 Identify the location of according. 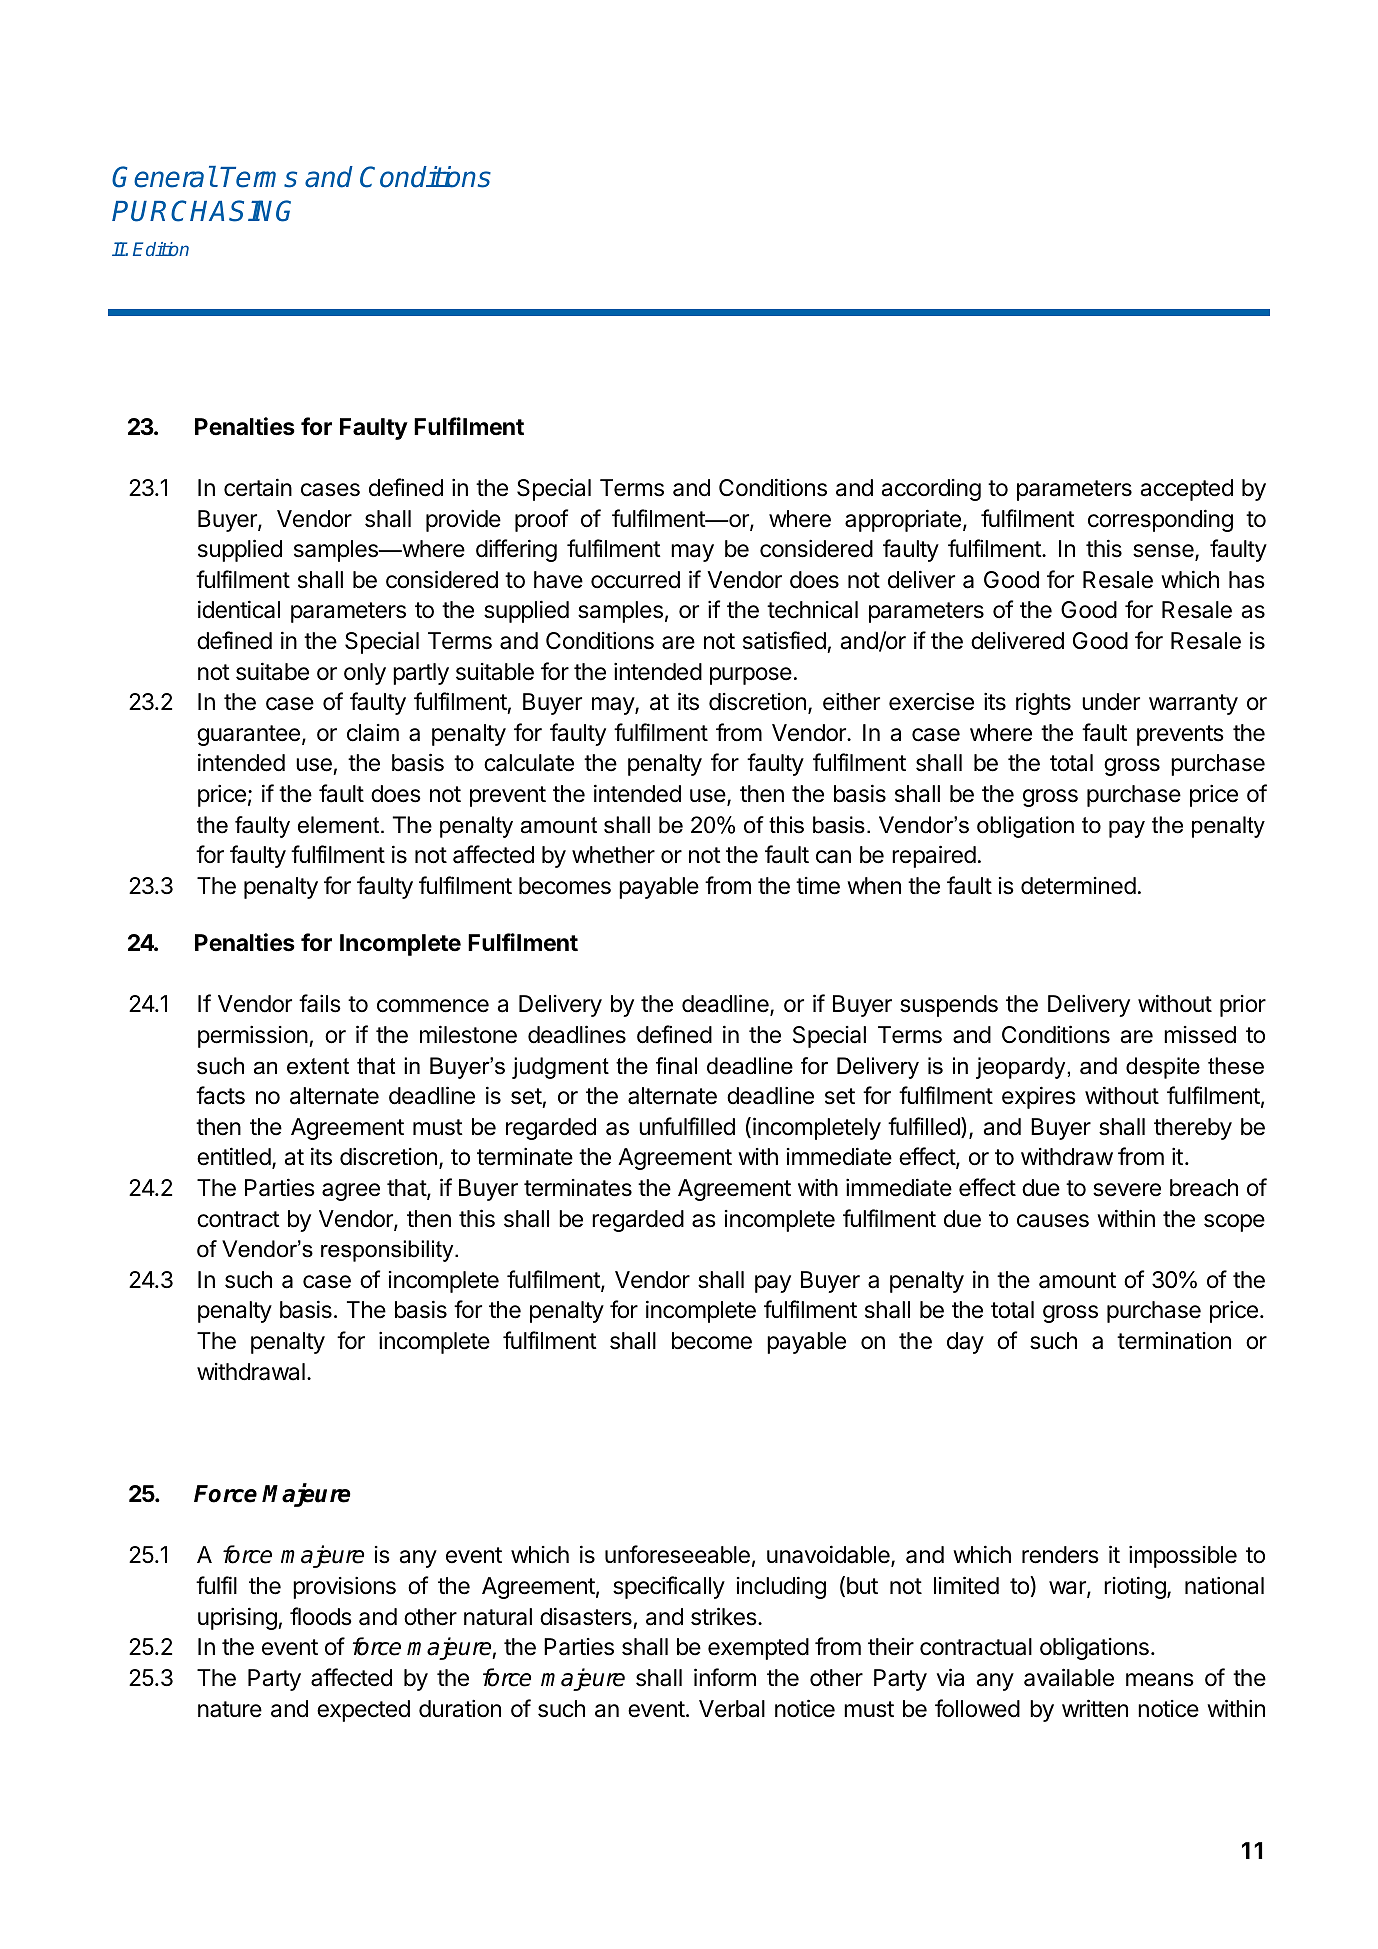
(931, 490).
